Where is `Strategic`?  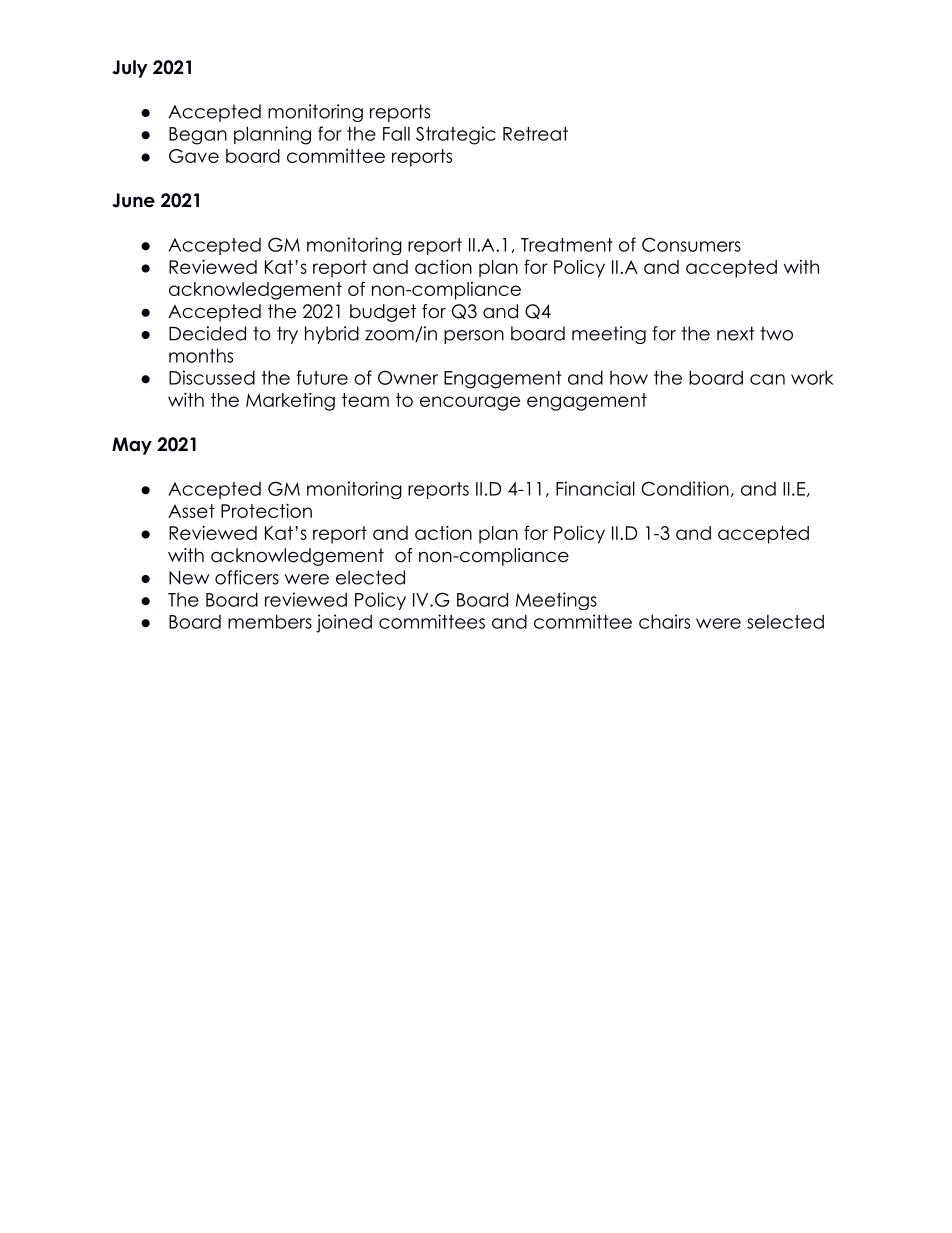
Strategic is located at coordinates (456, 135).
